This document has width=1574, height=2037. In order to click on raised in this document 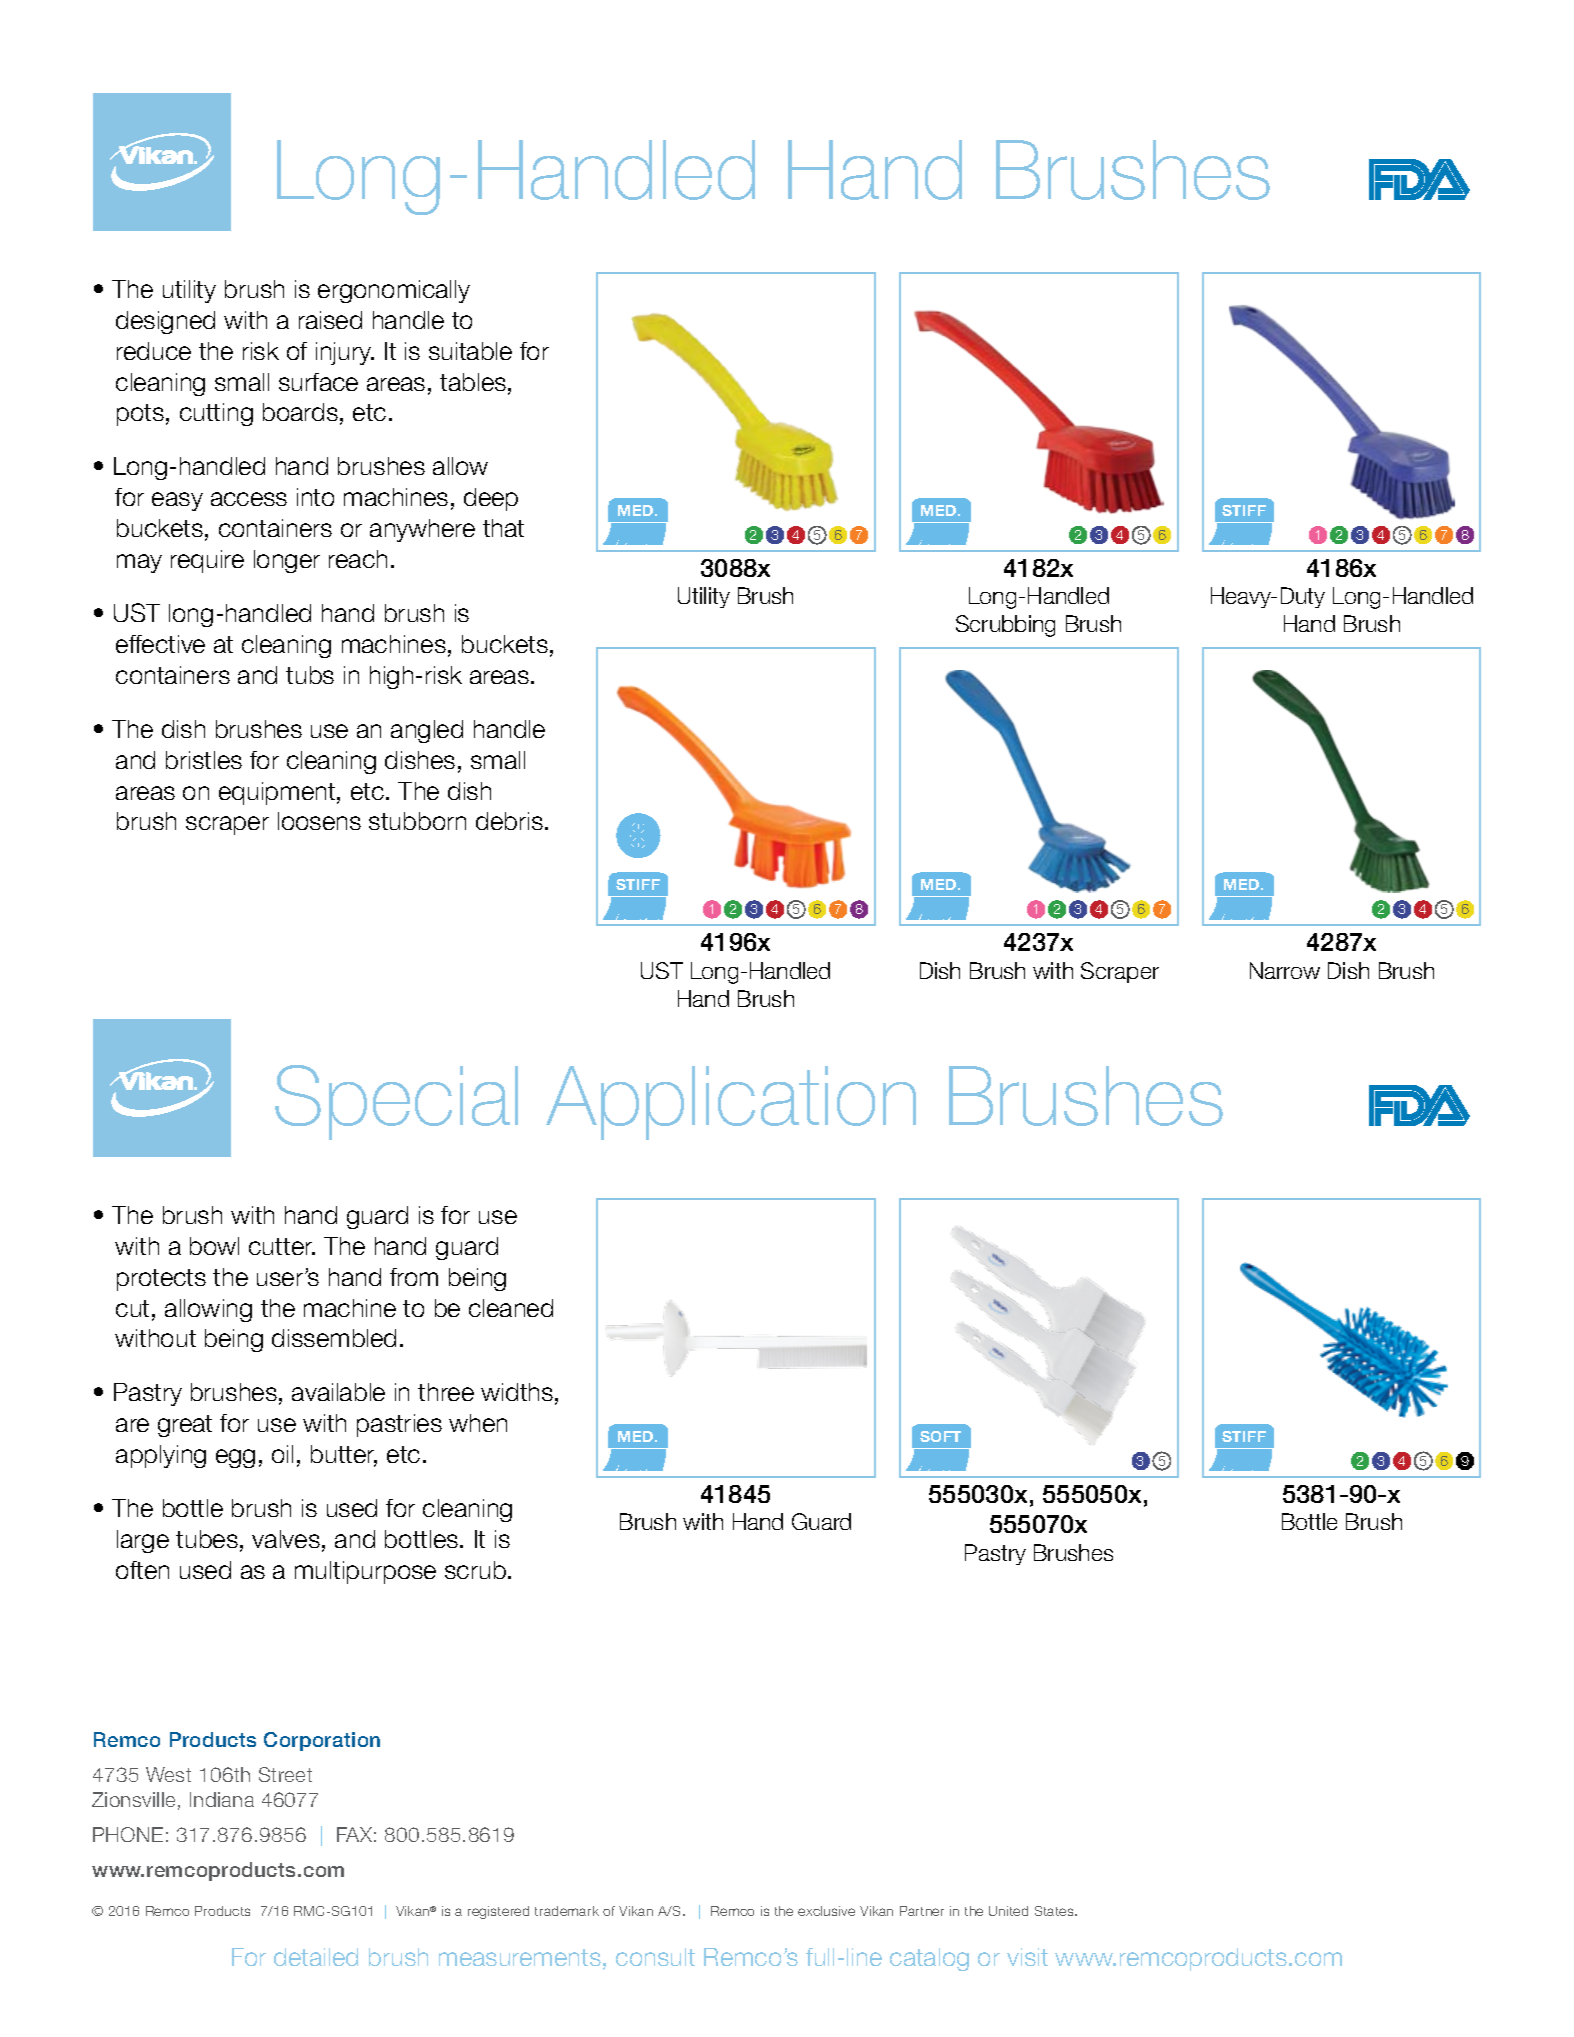, I will do `click(330, 320)`.
